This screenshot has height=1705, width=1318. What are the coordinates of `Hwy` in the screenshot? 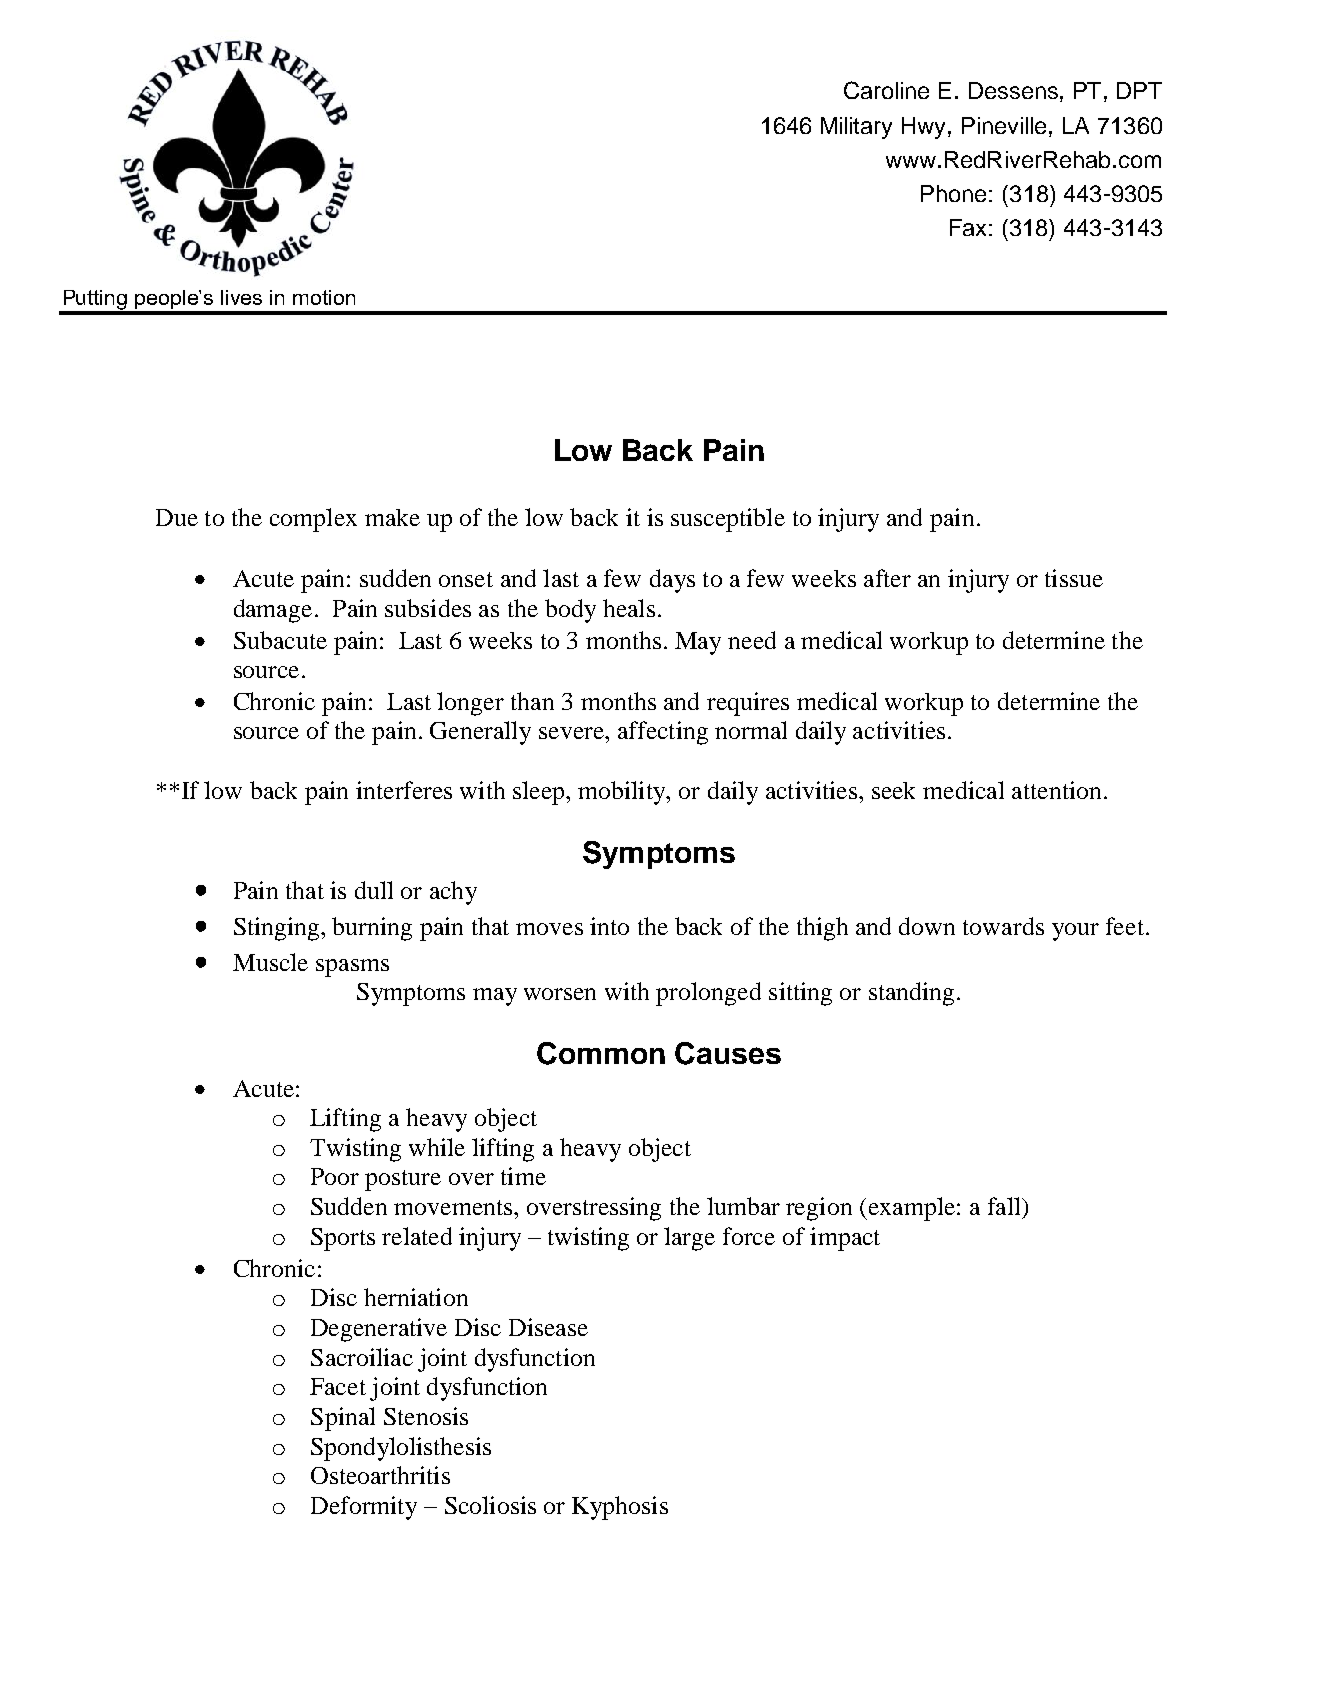 It's located at (925, 128).
